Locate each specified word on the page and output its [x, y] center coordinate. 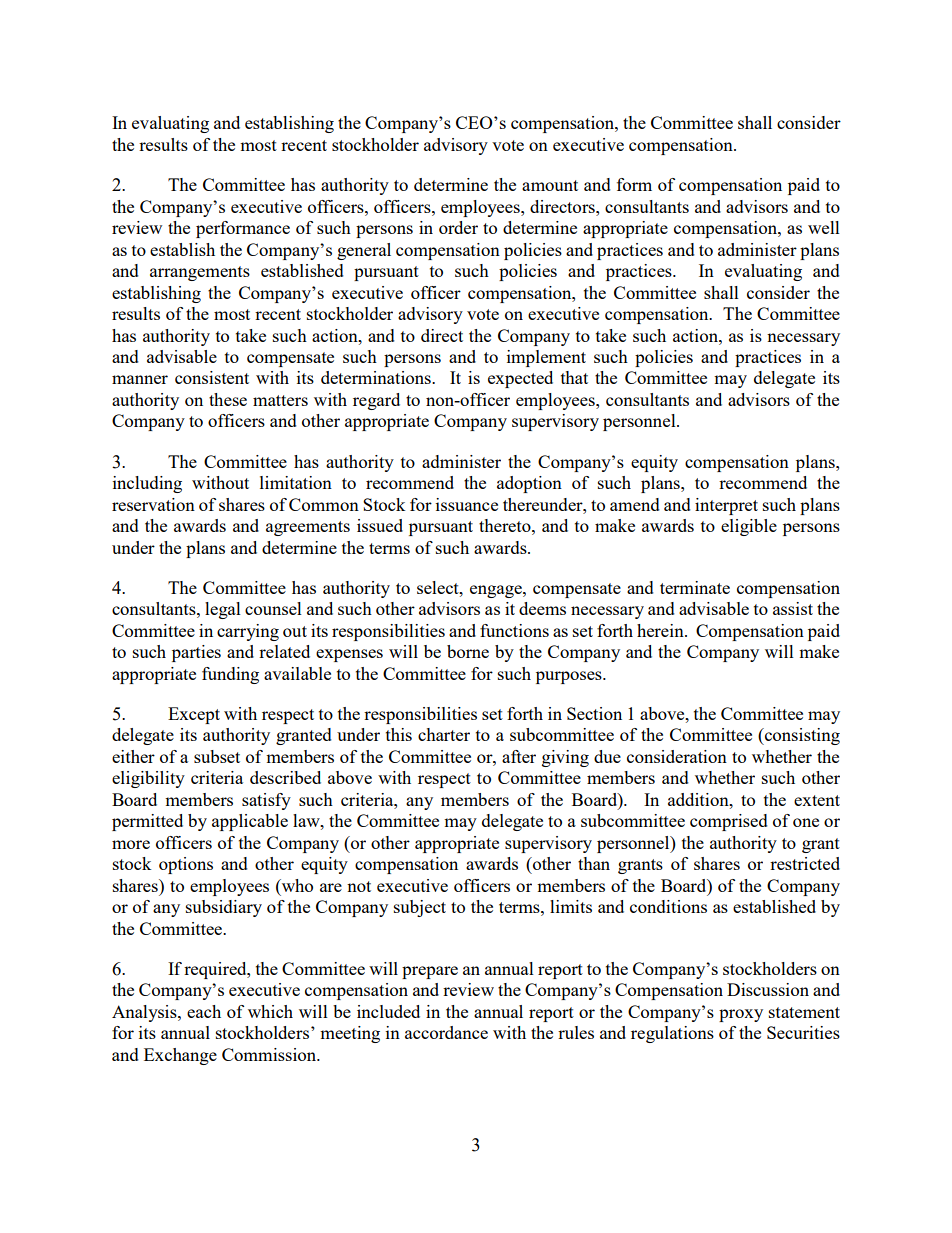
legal [223, 610]
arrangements [200, 273]
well [824, 227]
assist [793, 608]
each [204, 1011]
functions [514, 630]
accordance [446, 1032]
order [458, 227]
